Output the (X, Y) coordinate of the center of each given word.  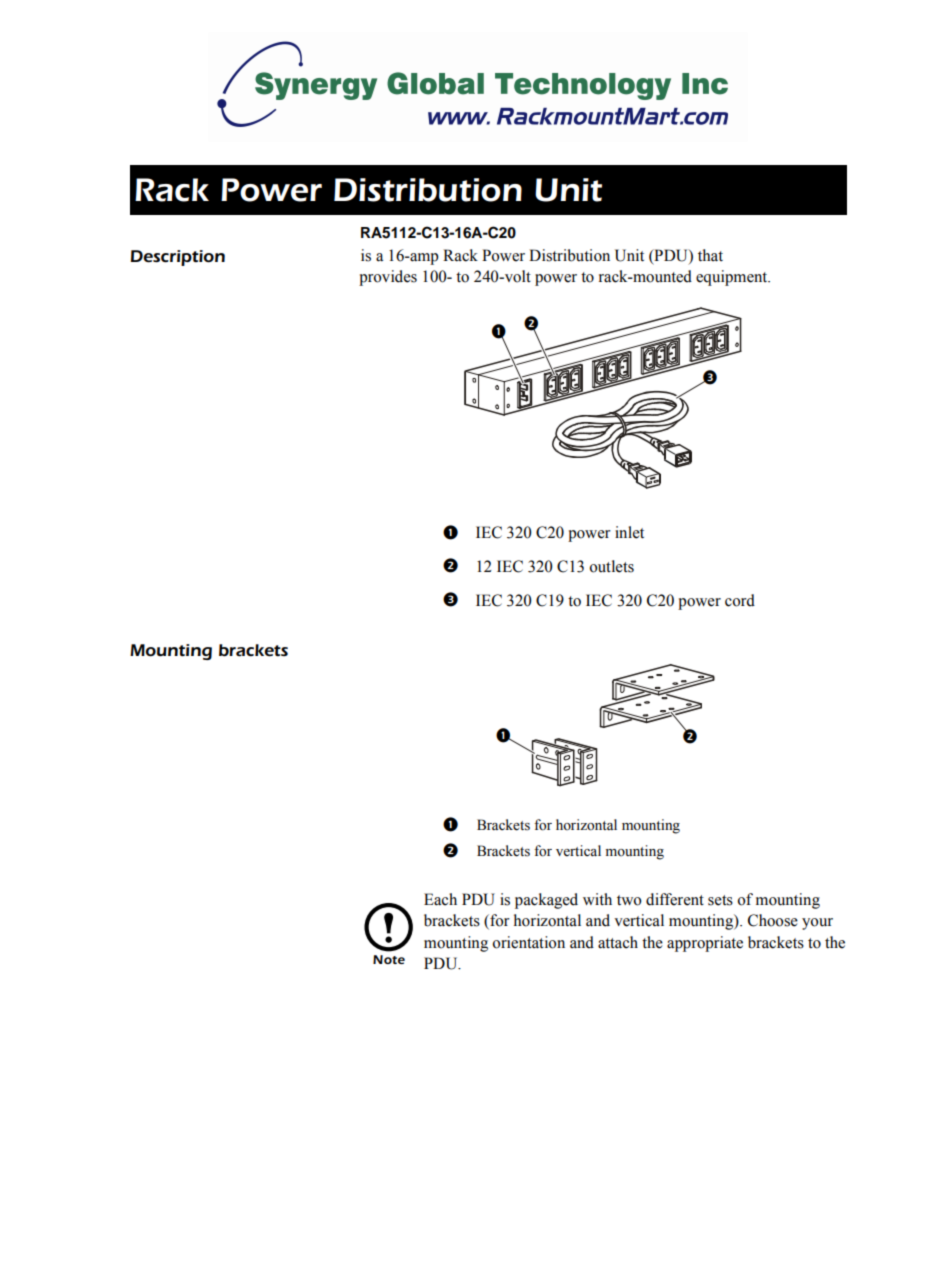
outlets (611, 566)
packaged (546, 901)
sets (720, 900)
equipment (733, 278)
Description (178, 258)
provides (388, 278)
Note (389, 959)
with (597, 899)
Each (440, 899)
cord (740, 600)
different (675, 899)
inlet (629, 532)
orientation (528, 942)
